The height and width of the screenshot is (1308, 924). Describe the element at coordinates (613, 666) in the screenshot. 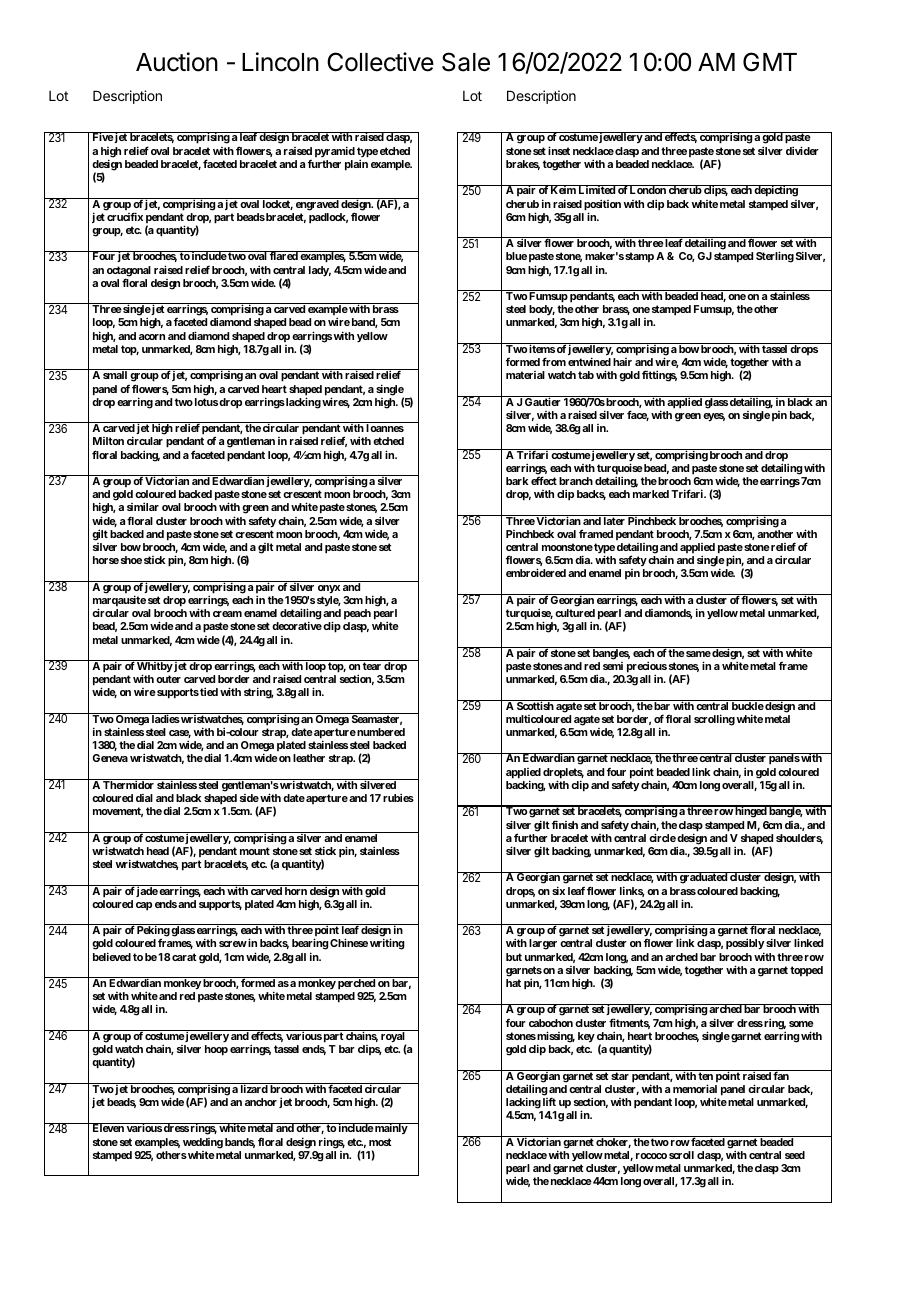

I see `semi` at that location.
